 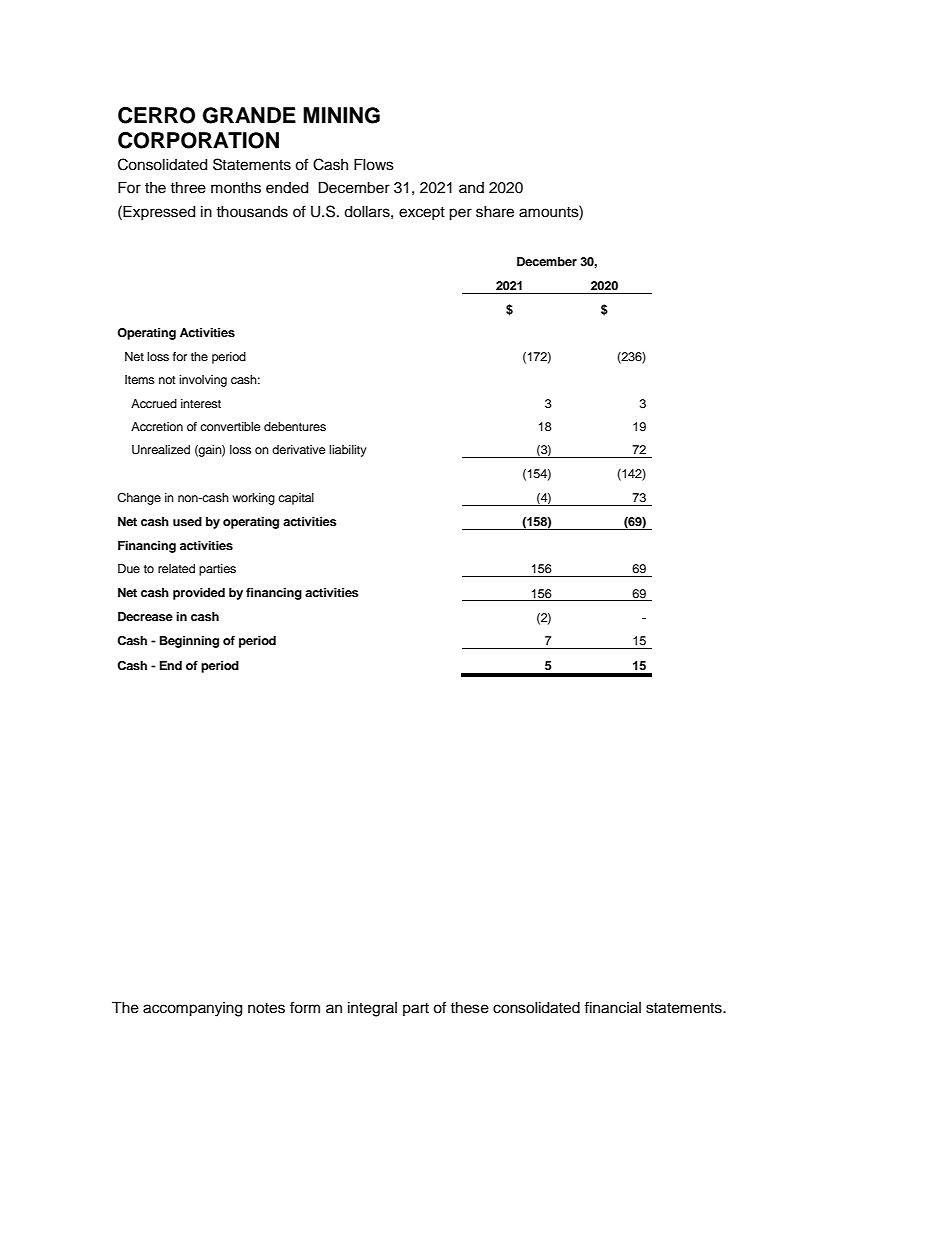 I want to click on derivative, so click(x=299, y=449).
